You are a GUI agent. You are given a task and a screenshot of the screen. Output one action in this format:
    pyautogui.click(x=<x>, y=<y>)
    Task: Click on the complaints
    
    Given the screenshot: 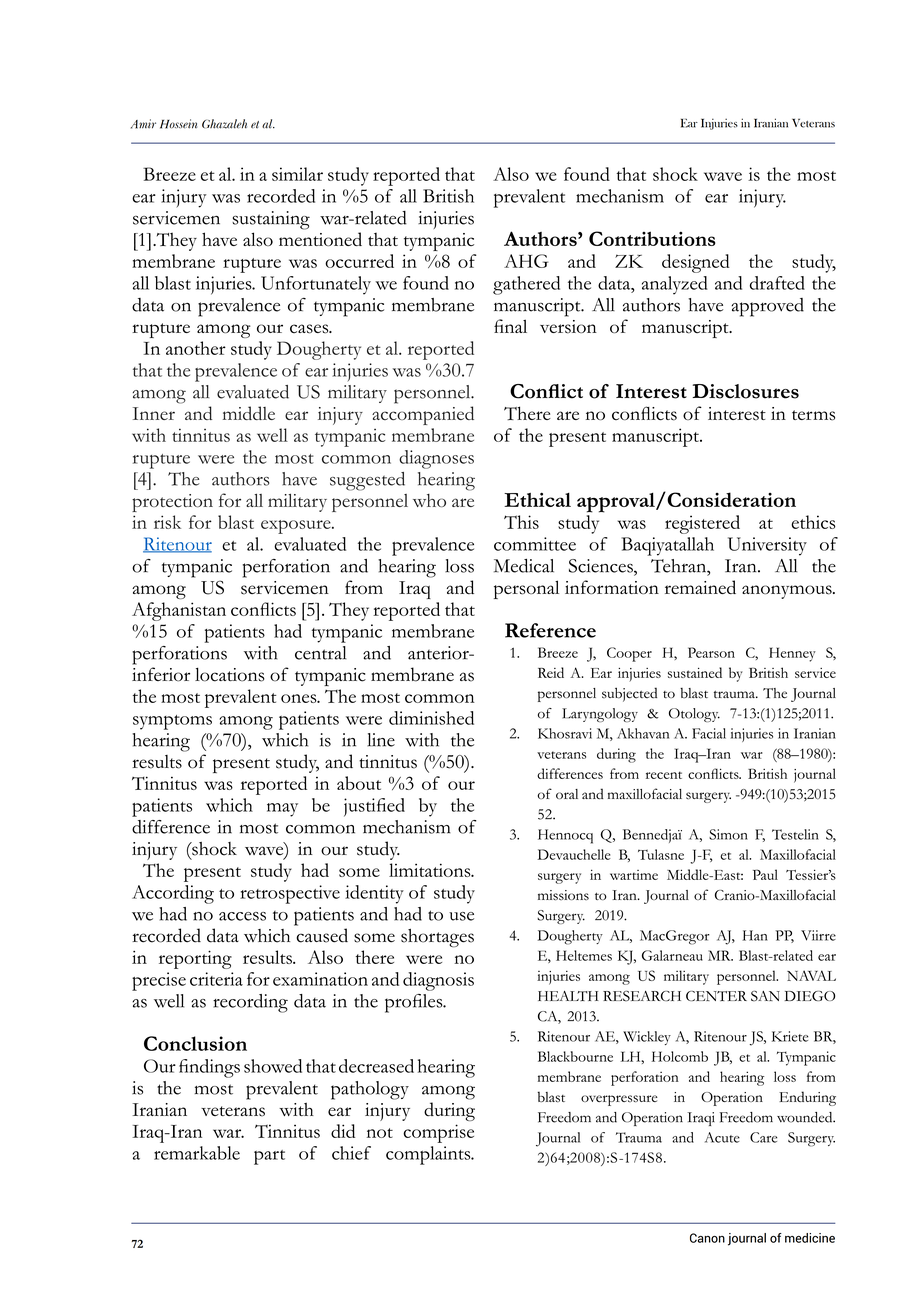 What is the action you would take?
    pyautogui.click(x=429, y=1155)
